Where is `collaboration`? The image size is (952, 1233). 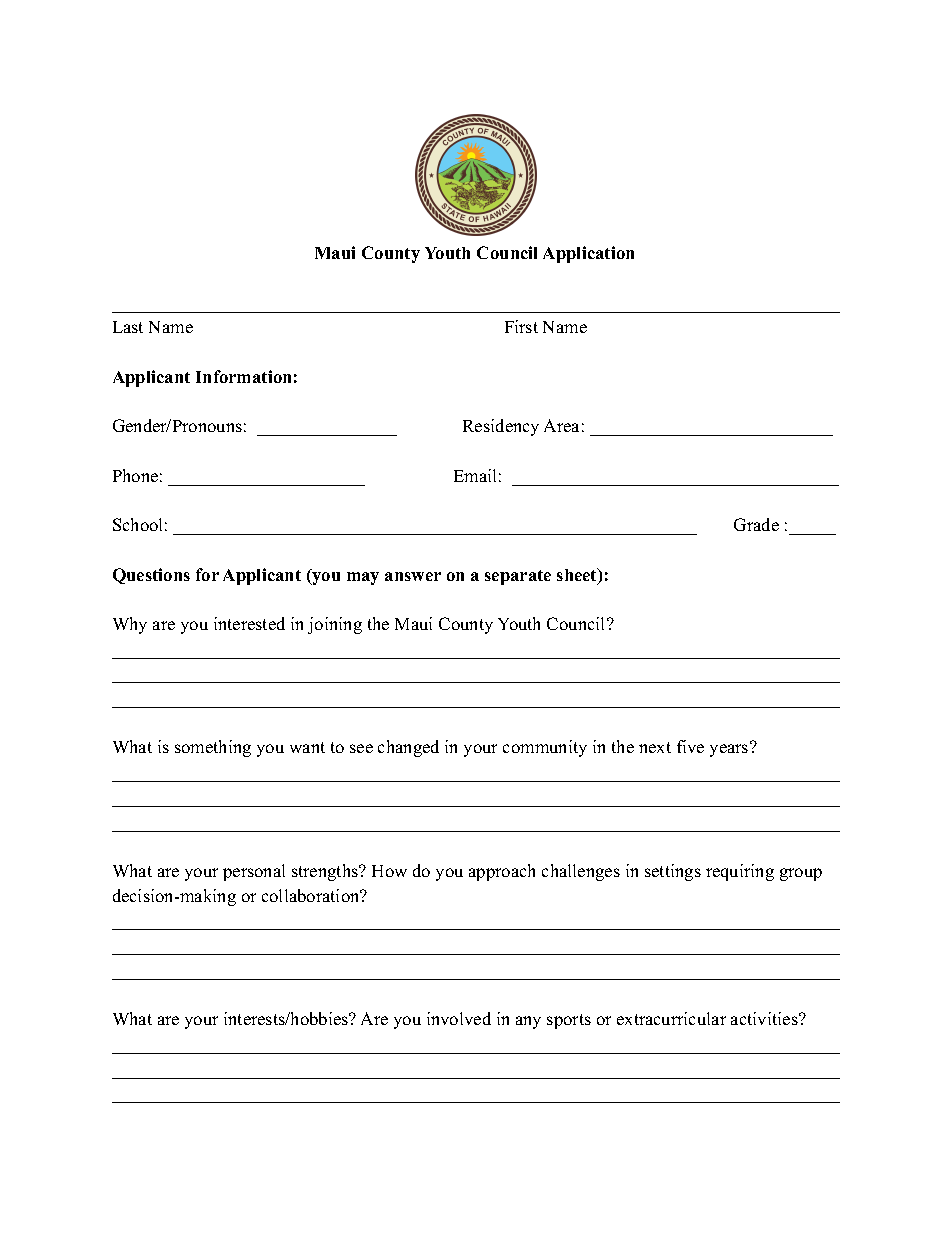
collaboration is located at coordinates (312, 895).
